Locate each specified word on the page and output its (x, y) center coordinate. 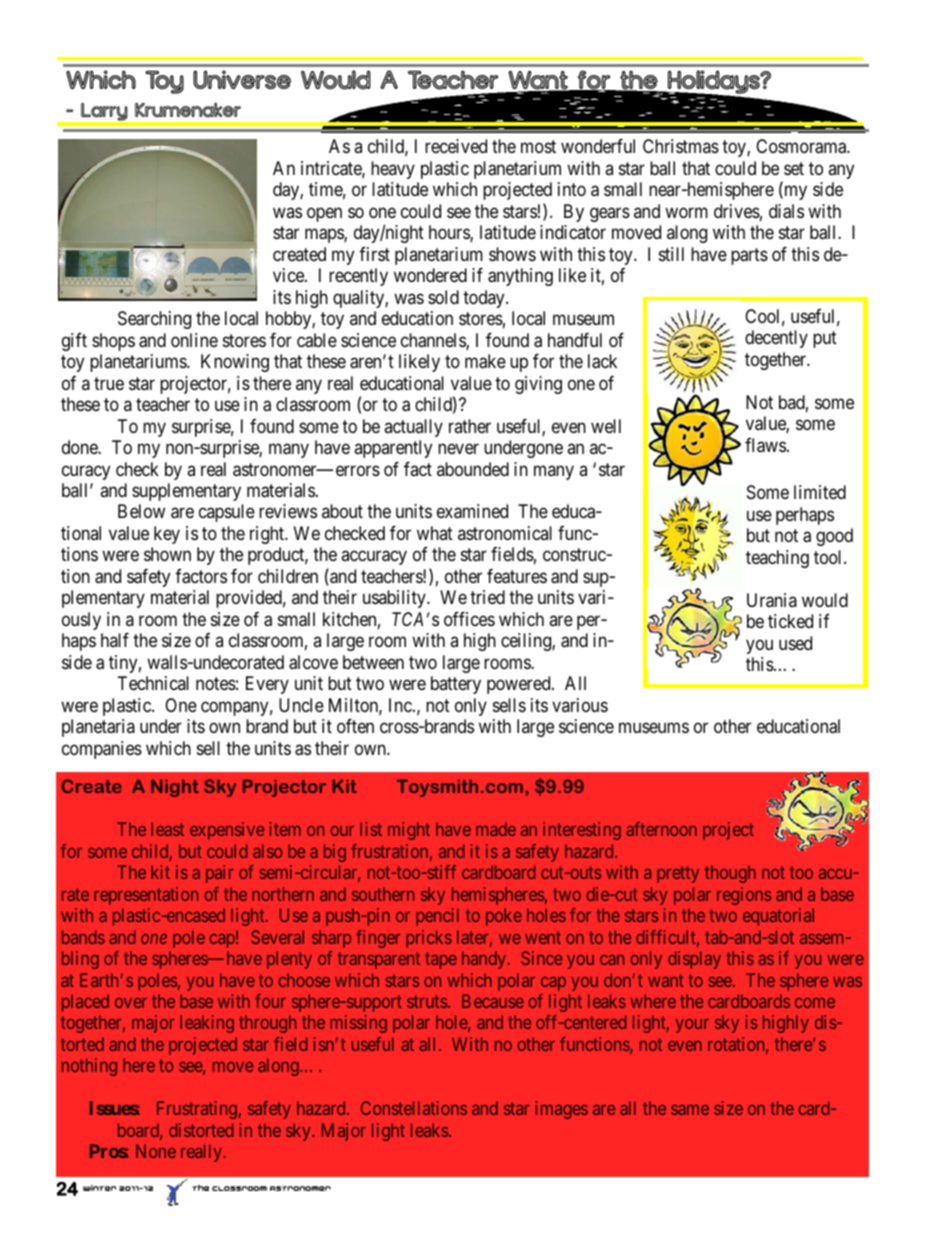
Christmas (681, 146)
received (456, 146)
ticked (790, 621)
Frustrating (197, 1110)
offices (469, 618)
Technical (153, 683)
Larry (104, 112)
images (562, 1110)
